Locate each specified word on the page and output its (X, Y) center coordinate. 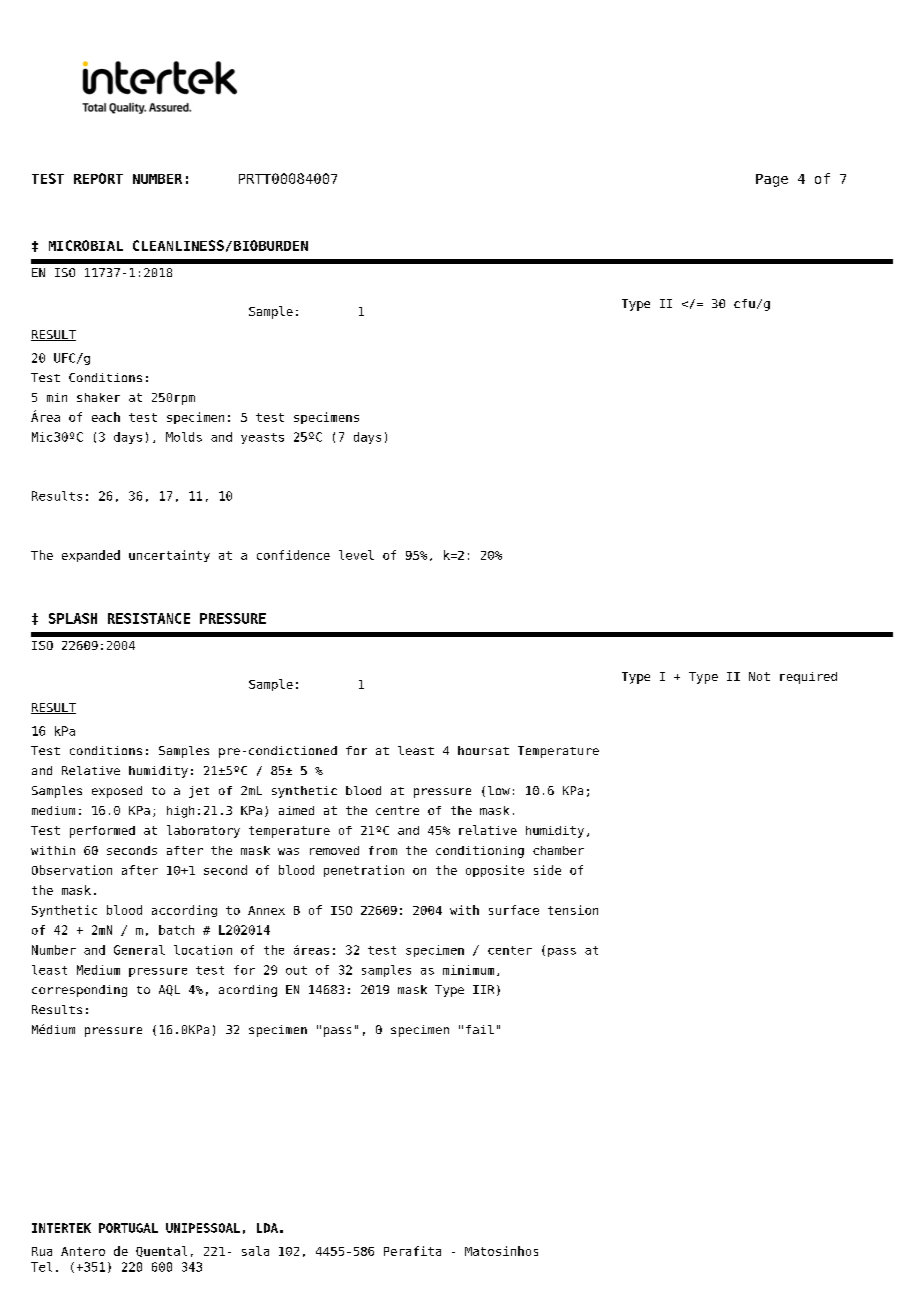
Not (759, 676)
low (499, 790)
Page (772, 180)
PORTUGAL (128, 1228)
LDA (267, 1228)
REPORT (98, 178)
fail (480, 1029)
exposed (117, 792)
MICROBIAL (86, 245)
